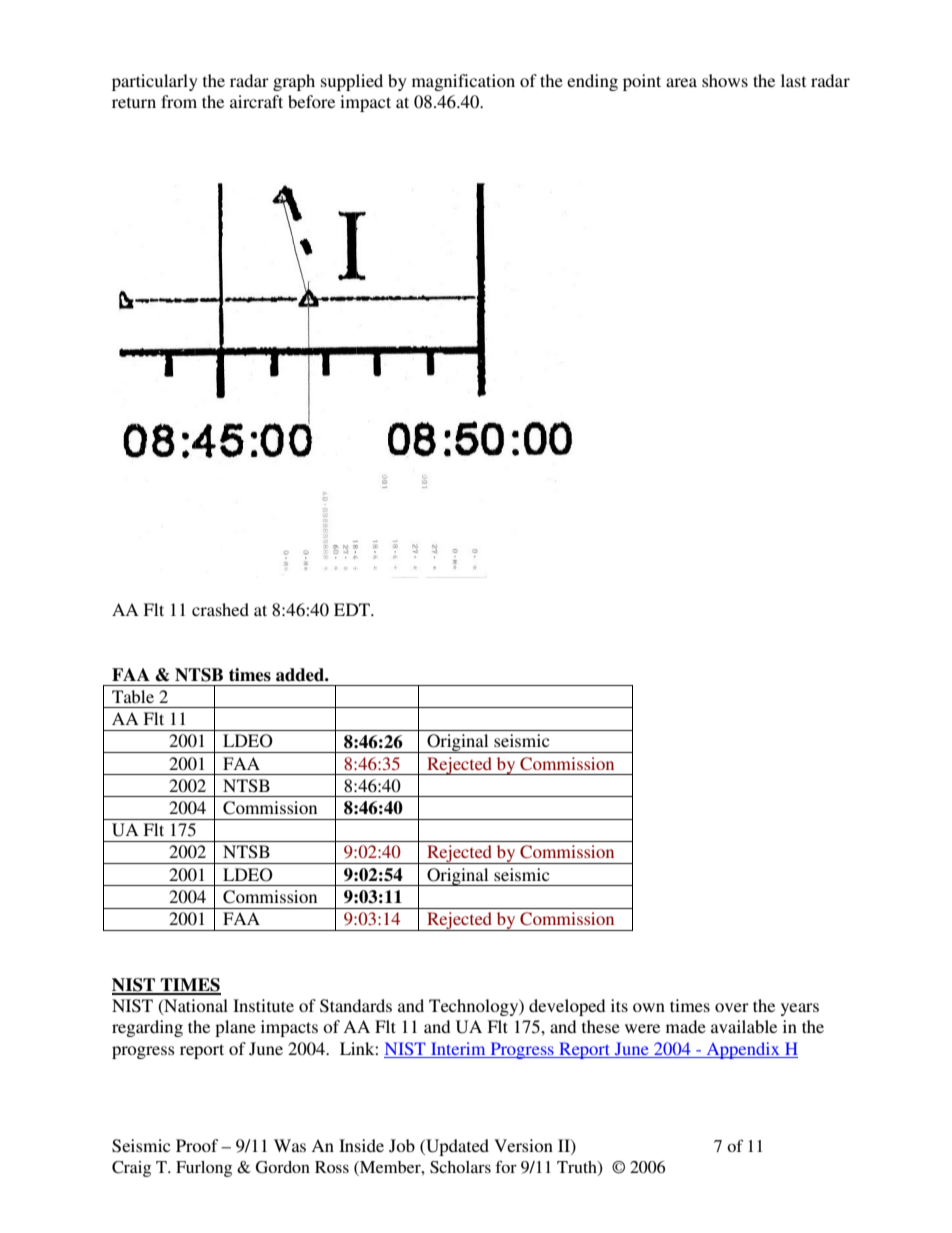 The width and height of the screenshot is (952, 1233). I want to click on Standards, so click(356, 1006).
